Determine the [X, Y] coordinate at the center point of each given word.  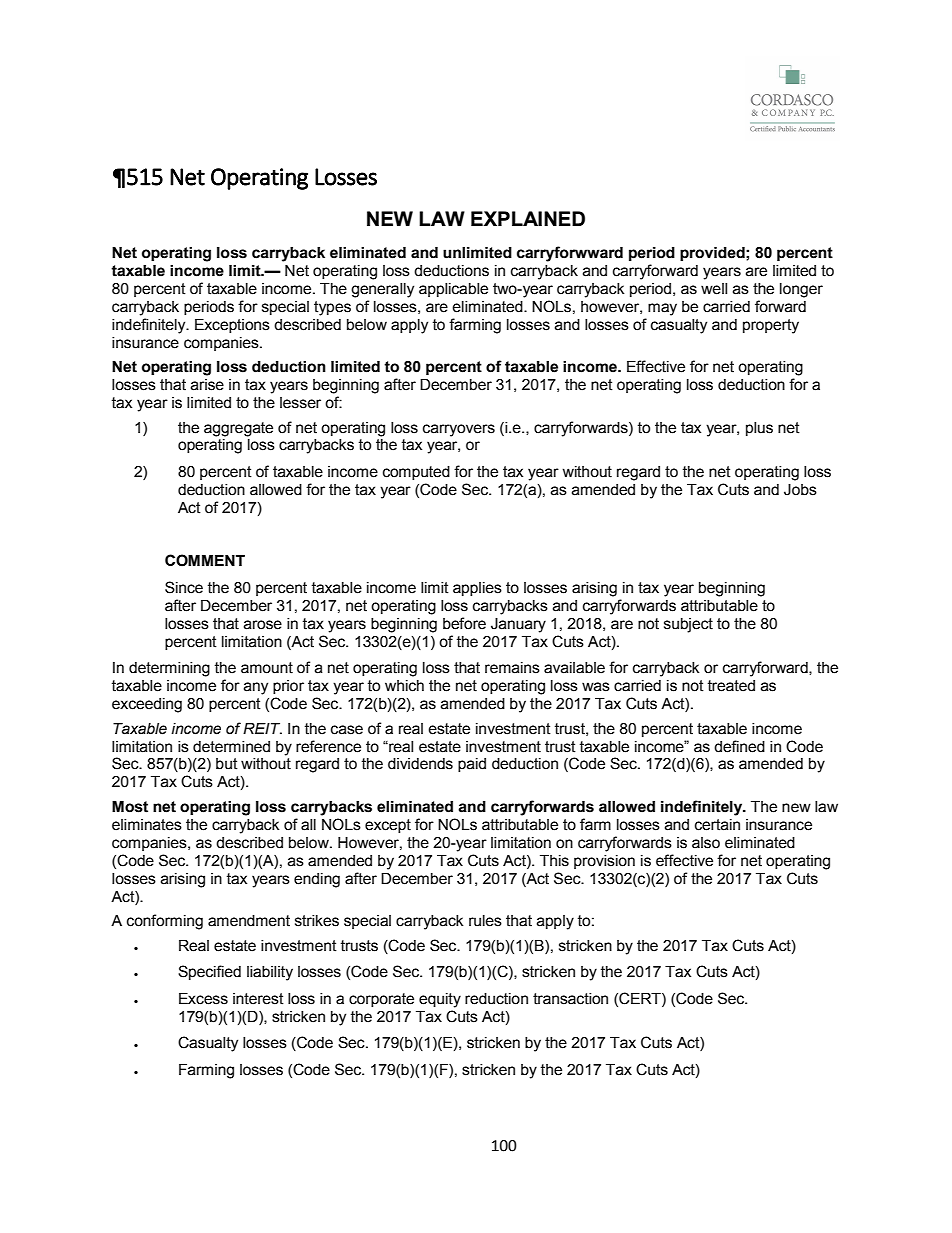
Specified [209, 972]
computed [416, 473]
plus [759, 429]
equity [440, 1000]
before [464, 623]
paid [472, 765]
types [332, 308]
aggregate [238, 429]
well [714, 289]
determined [231, 747]
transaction [570, 999]
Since [184, 587]
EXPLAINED [528, 218]
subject [688, 625]
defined [739, 746]
